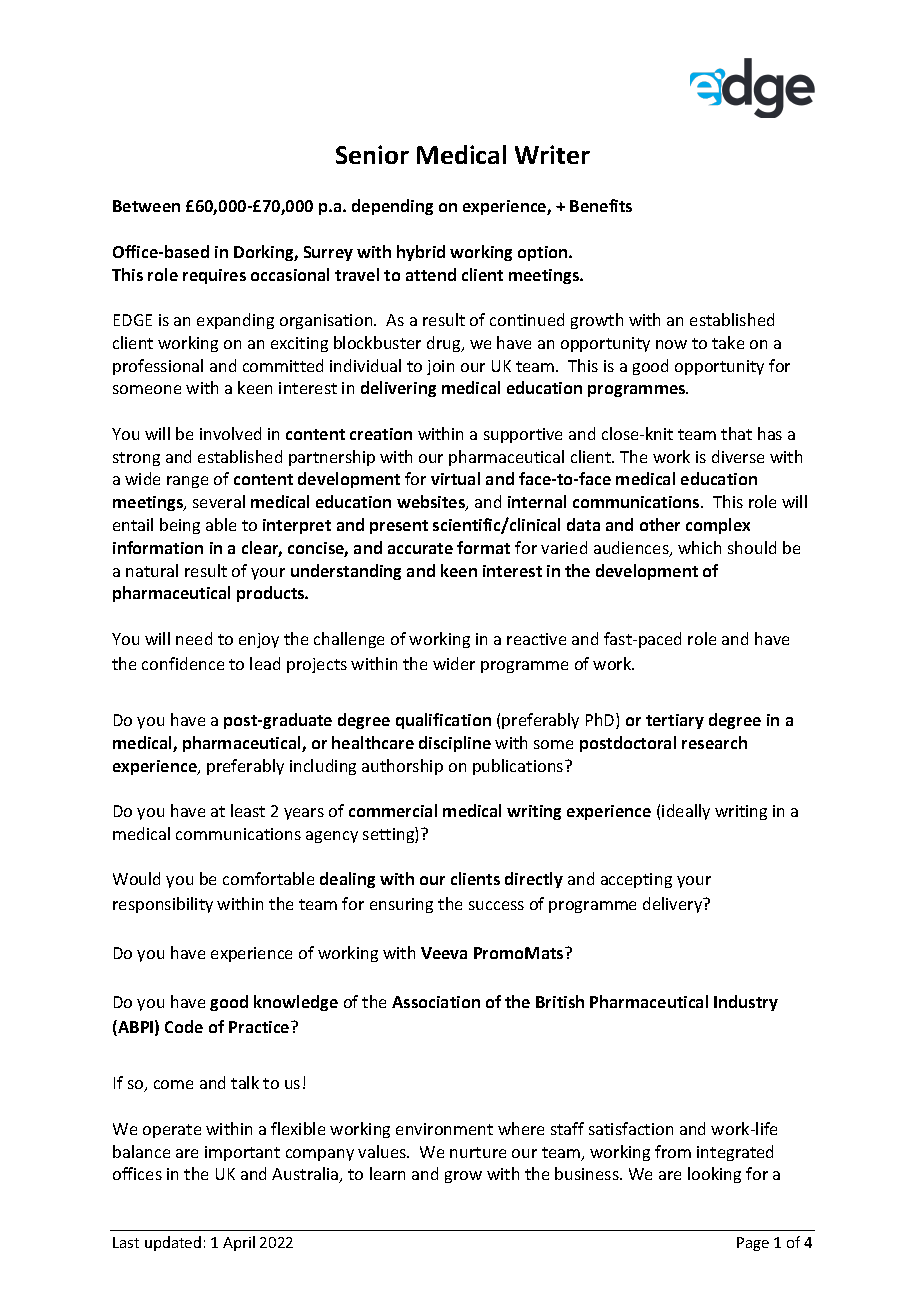 This screenshot has height=1308, width=924. Describe the element at coordinates (146, 206) in the screenshot. I see `Between` at that location.
